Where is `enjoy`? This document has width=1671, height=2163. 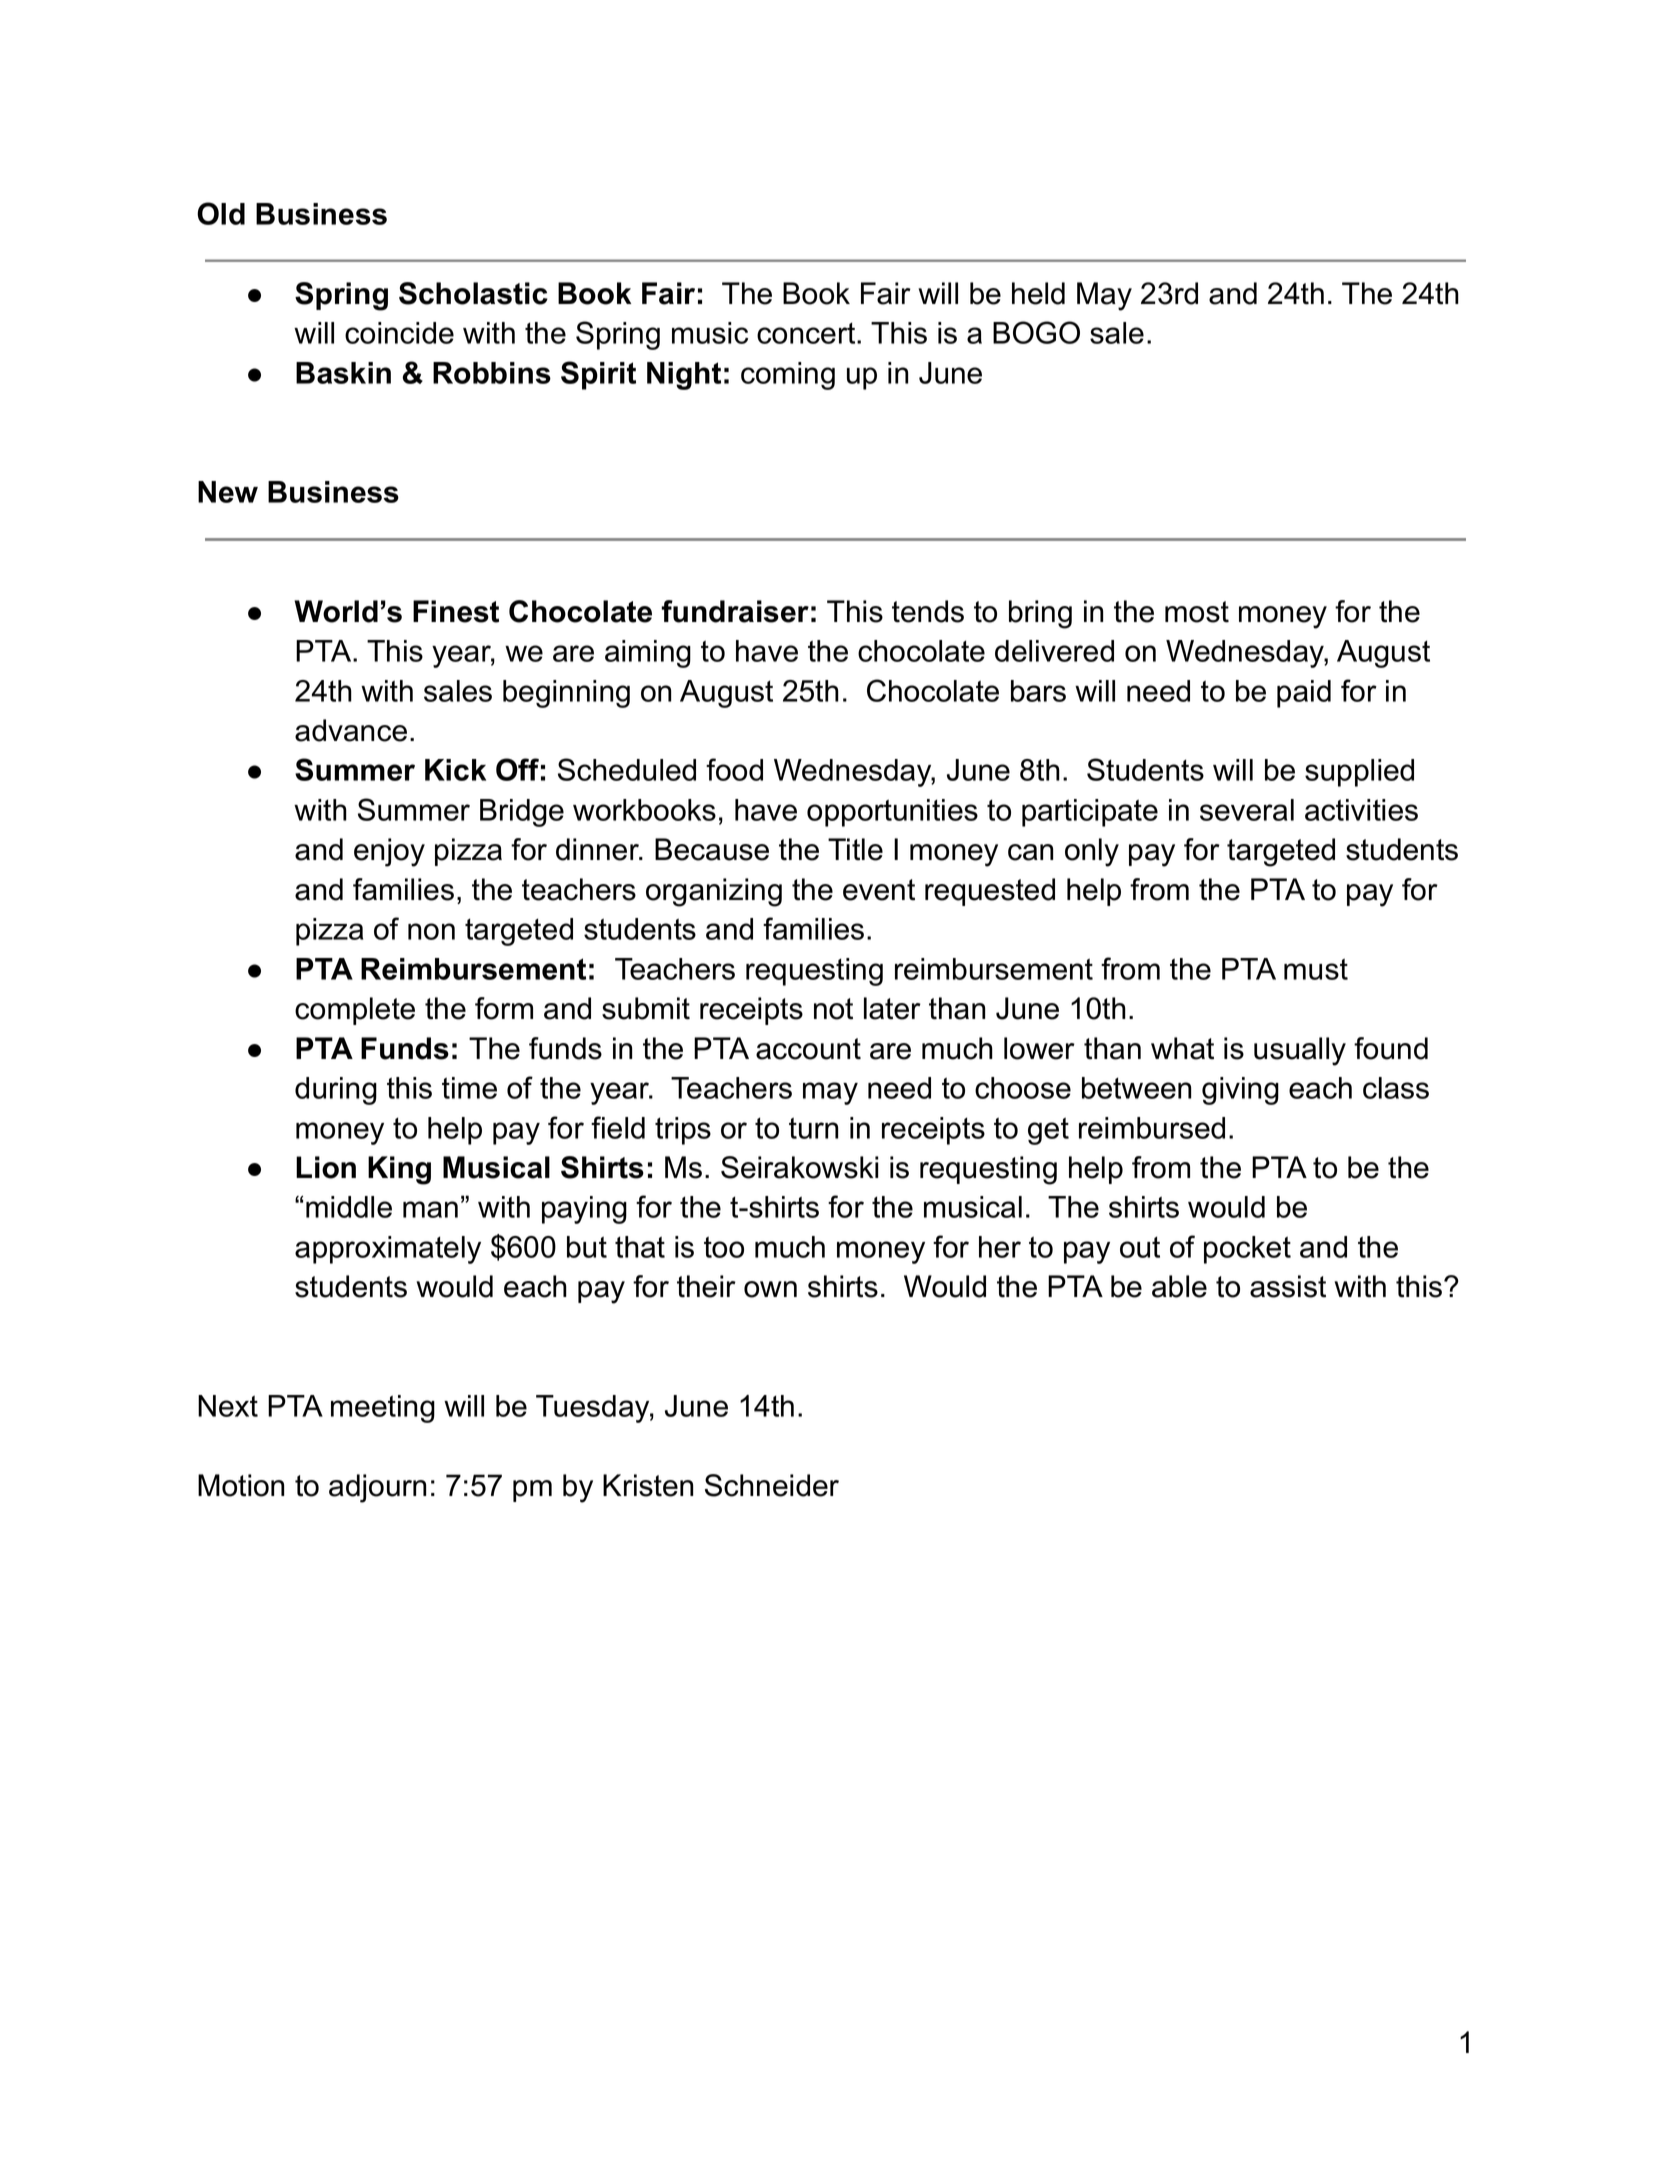
enjoy is located at coordinates (389, 852).
